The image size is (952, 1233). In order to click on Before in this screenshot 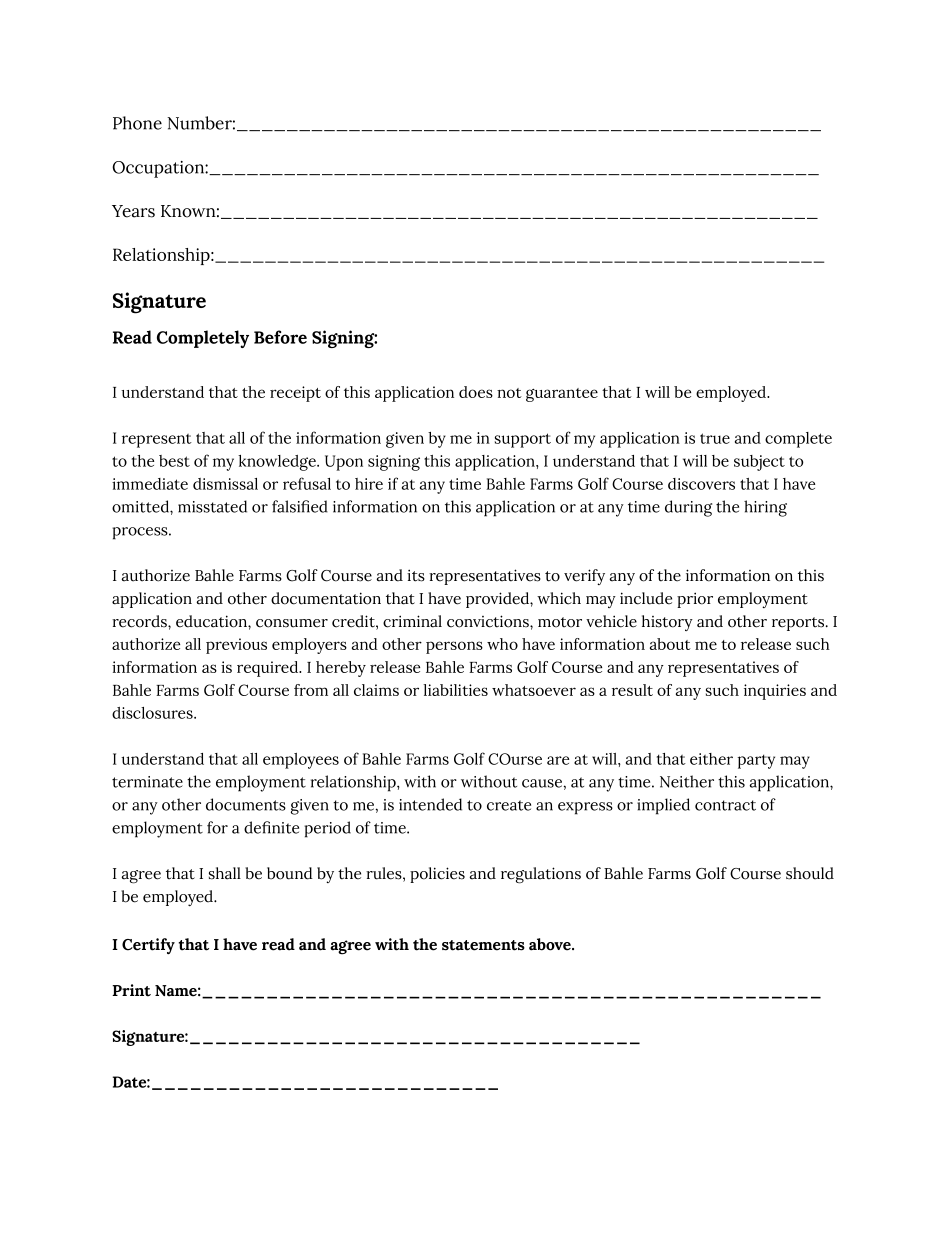, I will do `click(280, 337)`.
